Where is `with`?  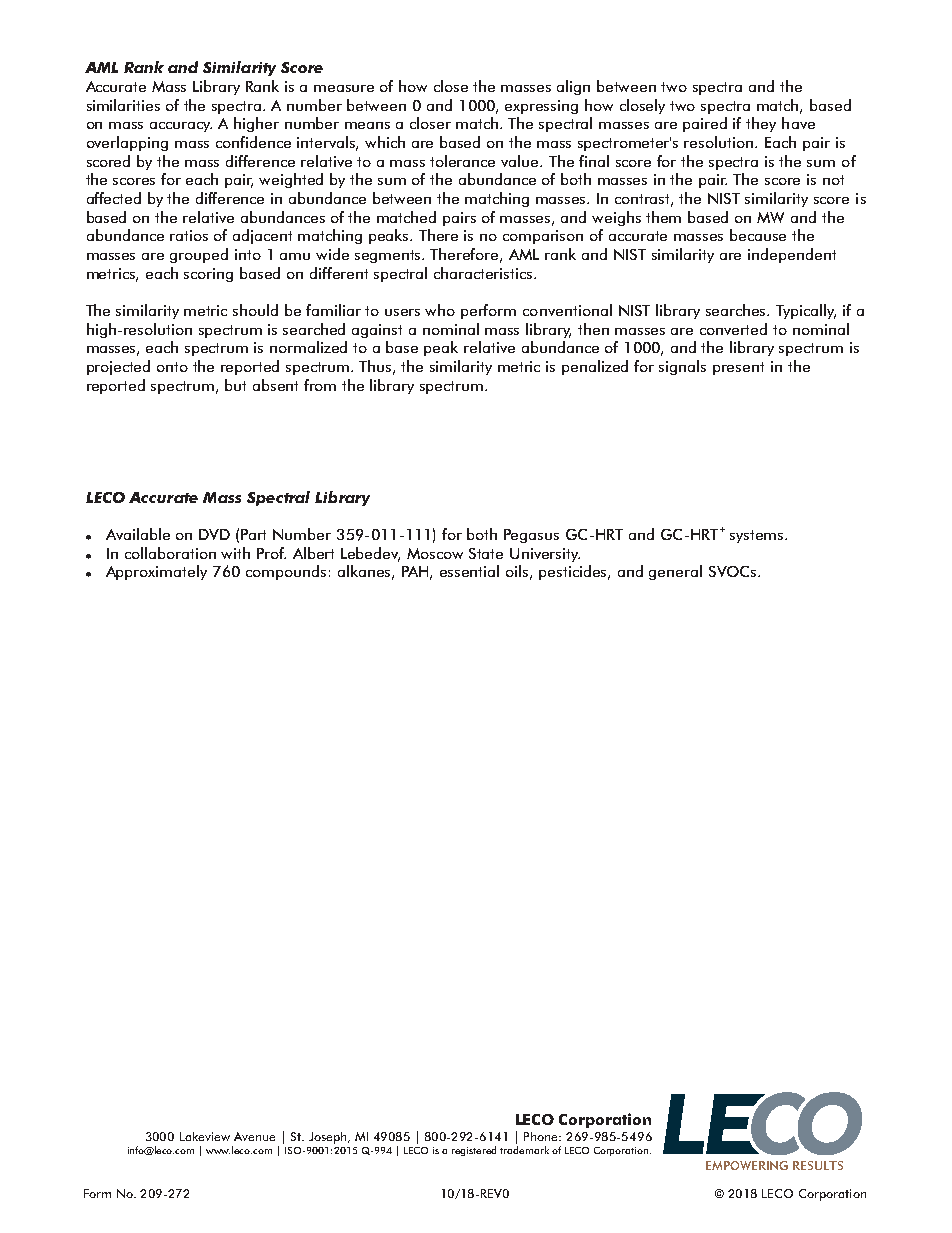 with is located at coordinates (235, 553).
